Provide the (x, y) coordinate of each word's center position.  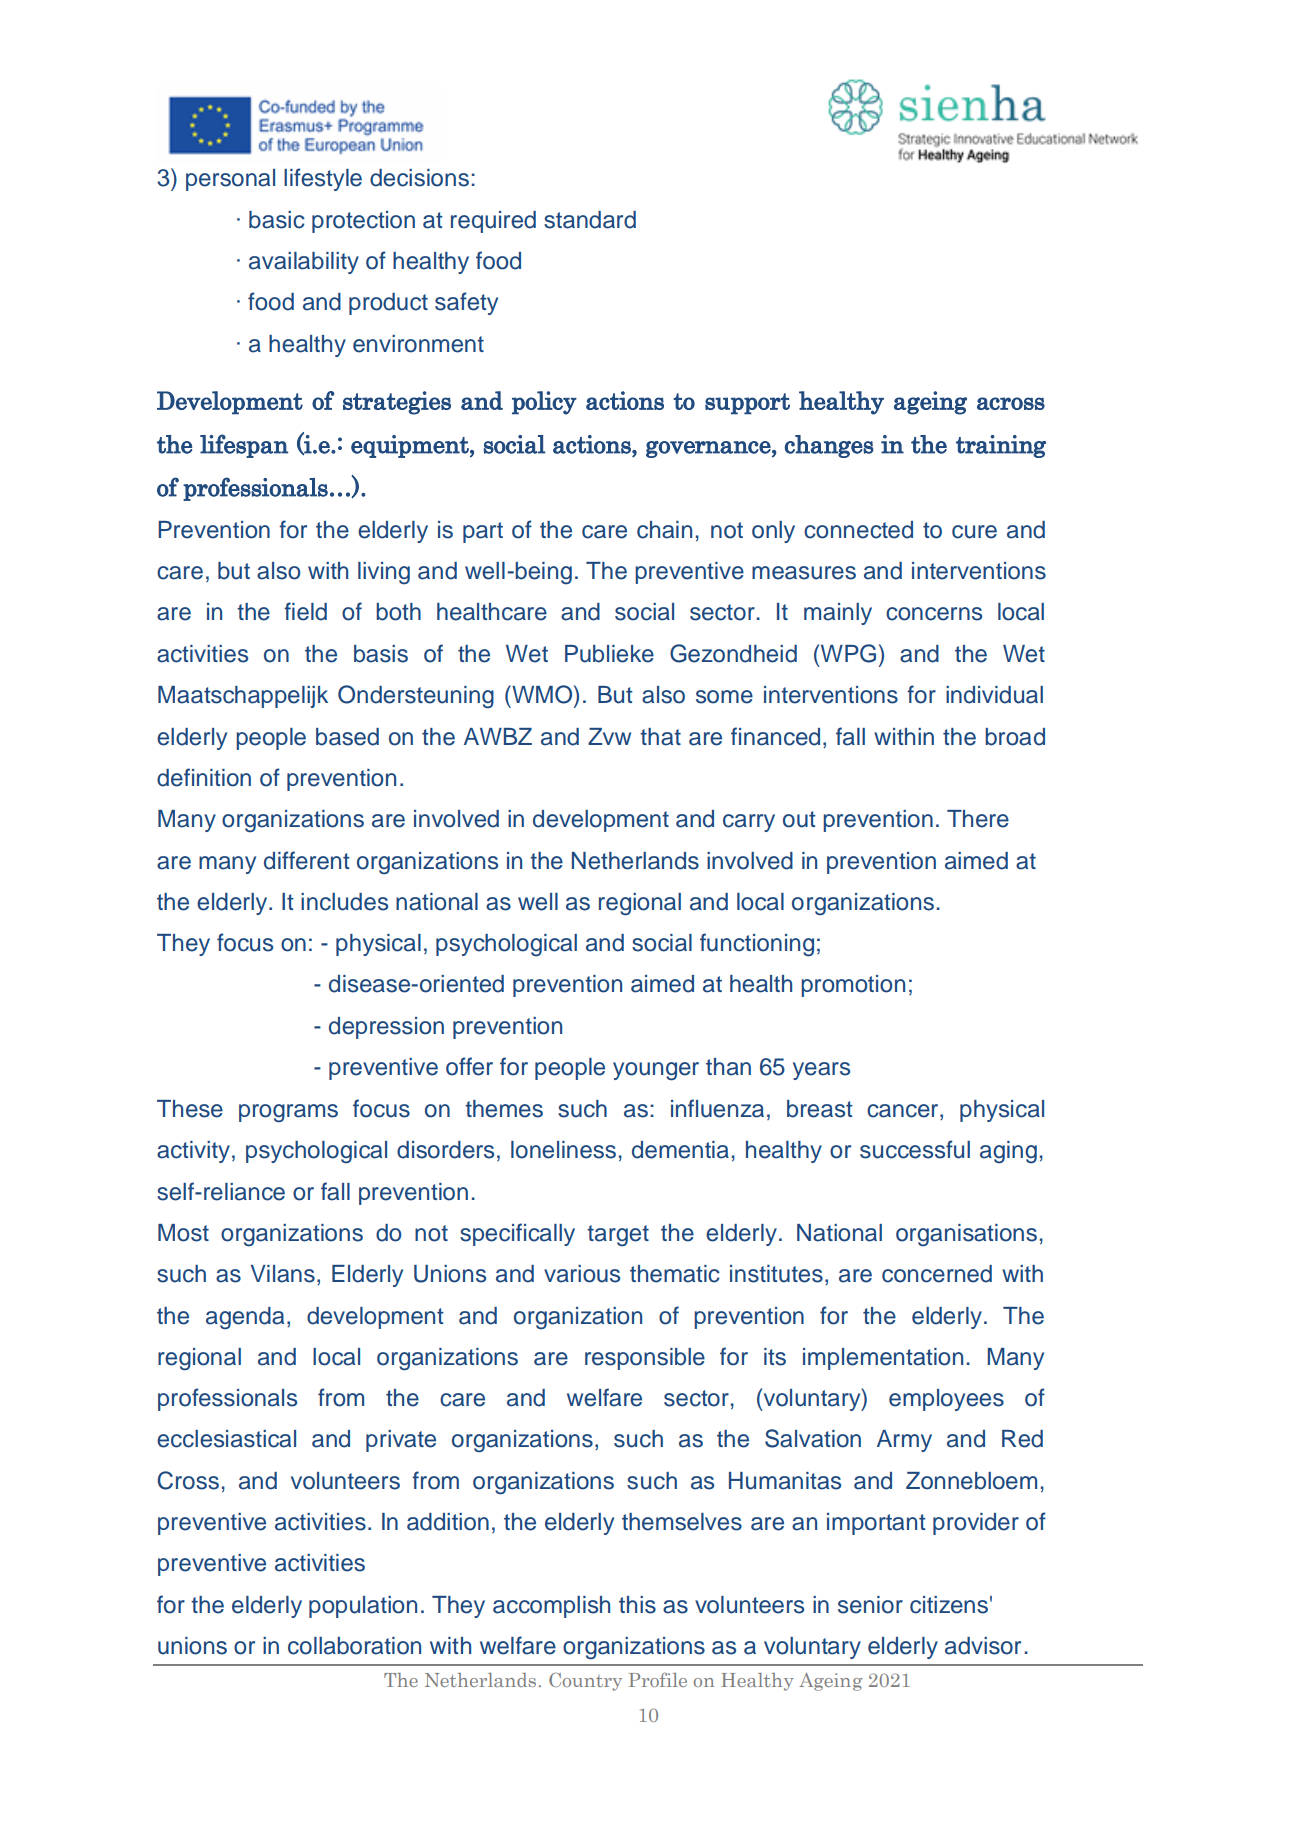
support (747, 404)
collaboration (354, 1646)
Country (585, 1682)
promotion (853, 986)
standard (590, 220)
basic (277, 220)
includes (344, 902)
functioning (757, 945)
